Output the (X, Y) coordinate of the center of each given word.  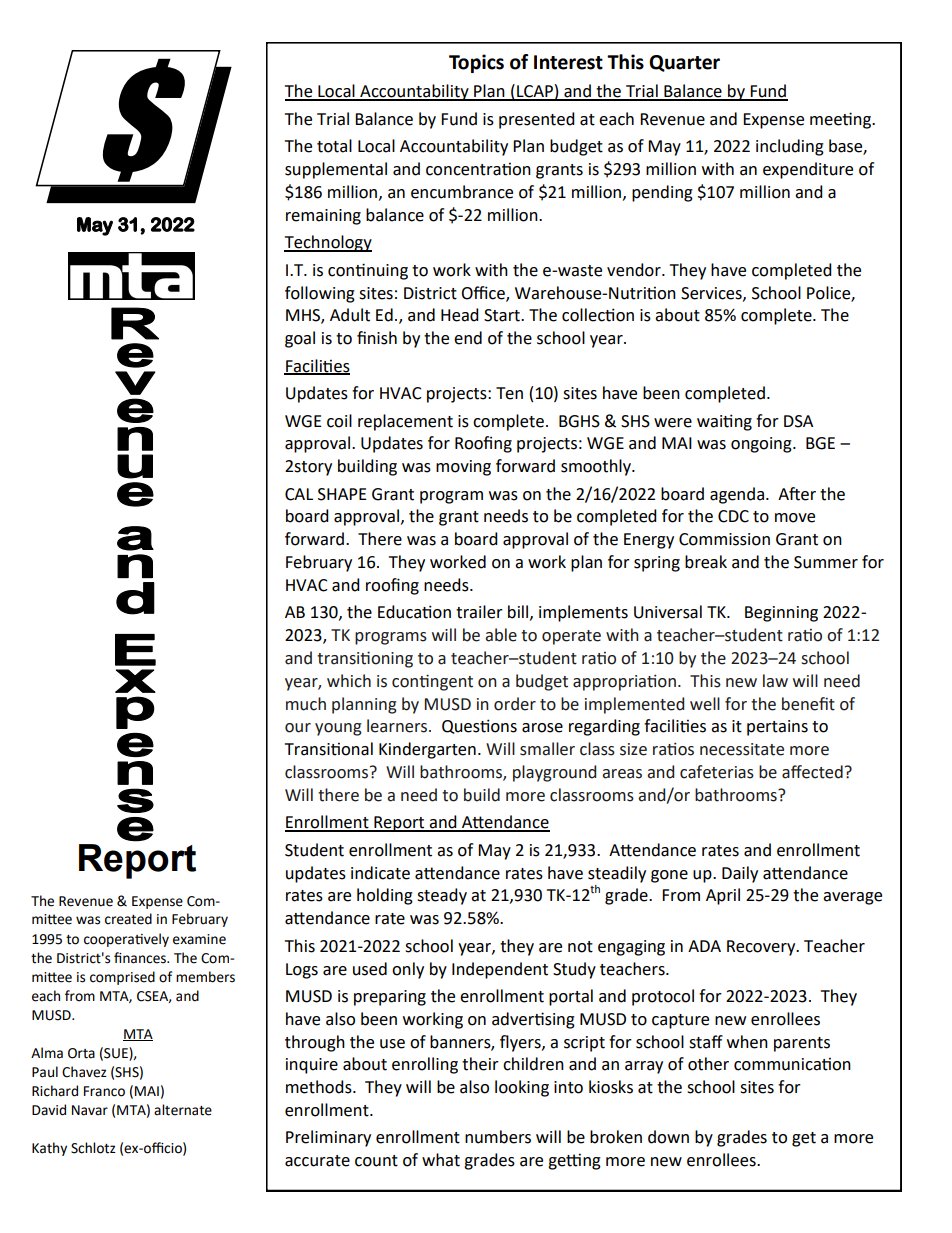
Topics (476, 63)
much (306, 704)
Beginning (781, 614)
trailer (479, 612)
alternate (183, 1110)
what (441, 1160)
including (790, 147)
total (334, 146)
